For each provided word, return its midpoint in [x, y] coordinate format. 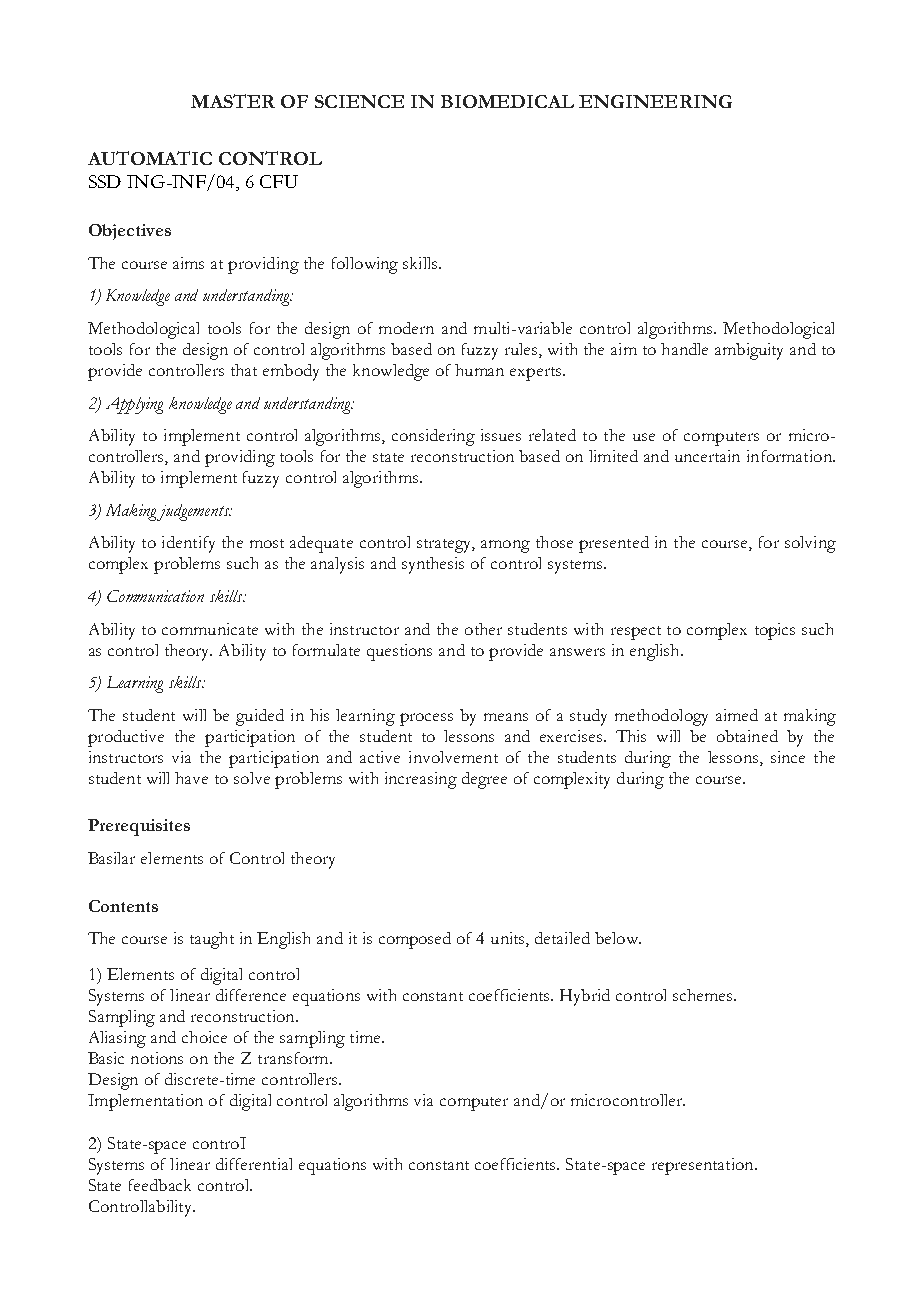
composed [415, 940]
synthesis [433, 565]
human [479, 370]
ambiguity [749, 351]
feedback [160, 1185]
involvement [453, 757]
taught [212, 940]
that [244, 370]
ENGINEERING [655, 101]
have [191, 778]
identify [188, 544]
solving [810, 544]
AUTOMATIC [150, 158]
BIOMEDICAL [507, 101]
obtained [747, 736]
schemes [702, 995]
